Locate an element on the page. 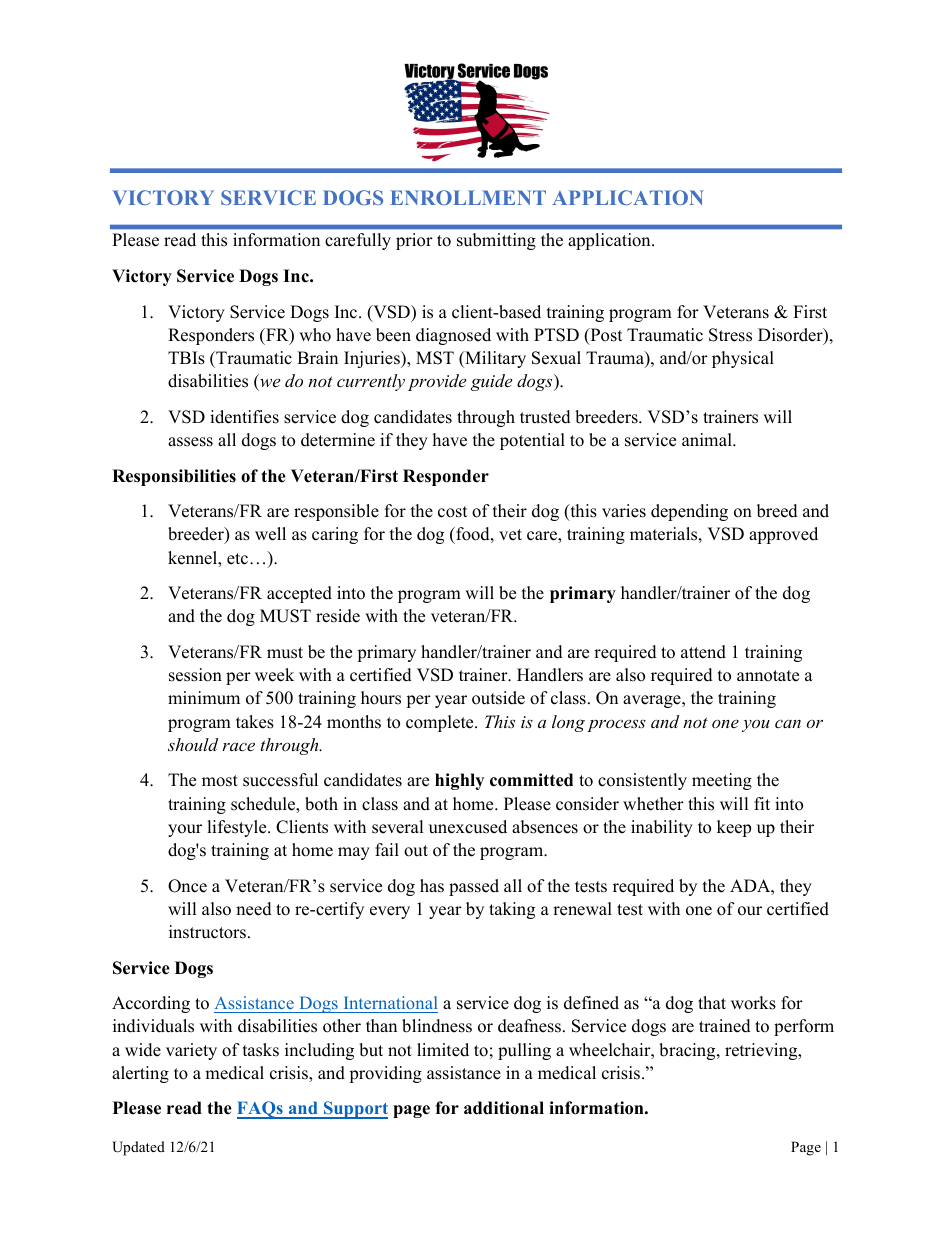 This document has height=1233, width=952. Updated is located at coordinates (138, 1148).
